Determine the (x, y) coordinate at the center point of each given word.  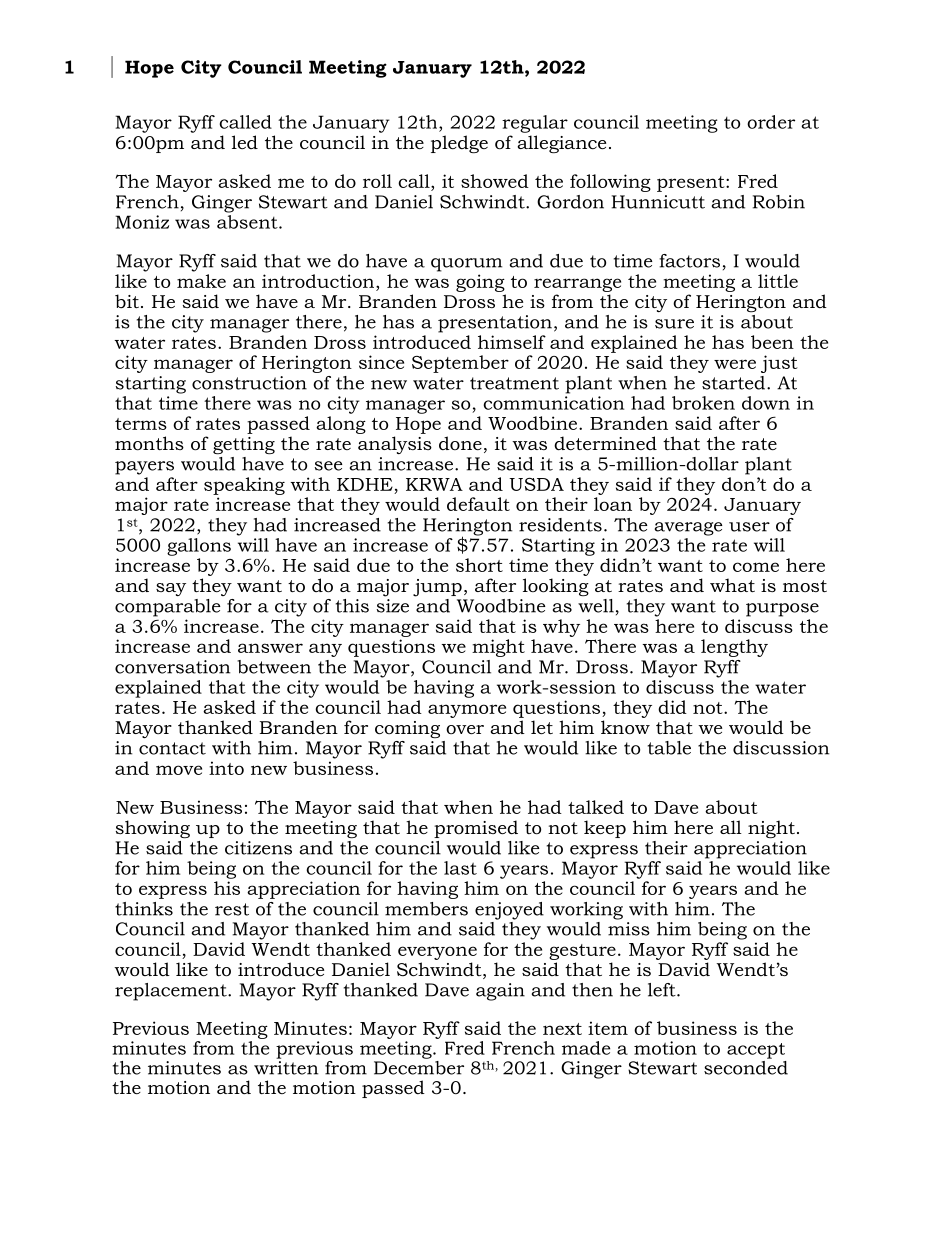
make (201, 281)
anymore (467, 711)
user (749, 527)
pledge (459, 144)
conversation (172, 667)
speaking (244, 486)
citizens (258, 848)
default (478, 504)
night (771, 829)
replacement (172, 992)
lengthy (734, 648)
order (771, 122)
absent (248, 222)
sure (674, 324)
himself (512, 342)
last (460, 868)
